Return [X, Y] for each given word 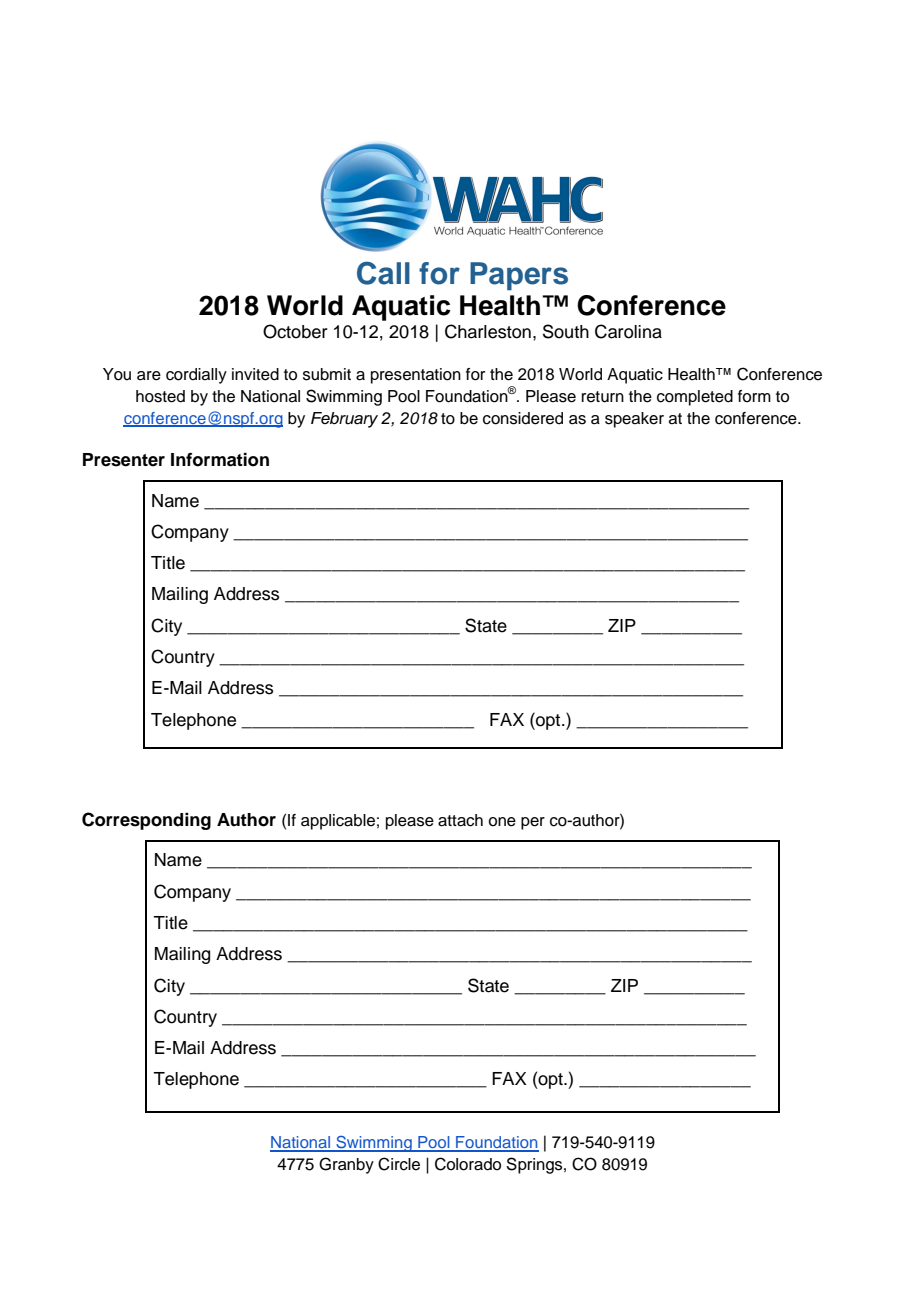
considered [523, 418]
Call [383, 273]
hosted [160, 396]
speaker [634, 420]
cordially [196, 376]
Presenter [124, 460]
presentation [416, 376]
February [344, 420]
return [603, 397]
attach [460, 820]
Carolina [628, 331]
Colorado [468, 1164]
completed [695, 398]
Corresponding [146, 821]
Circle [399, 1164]
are [149, 376]
